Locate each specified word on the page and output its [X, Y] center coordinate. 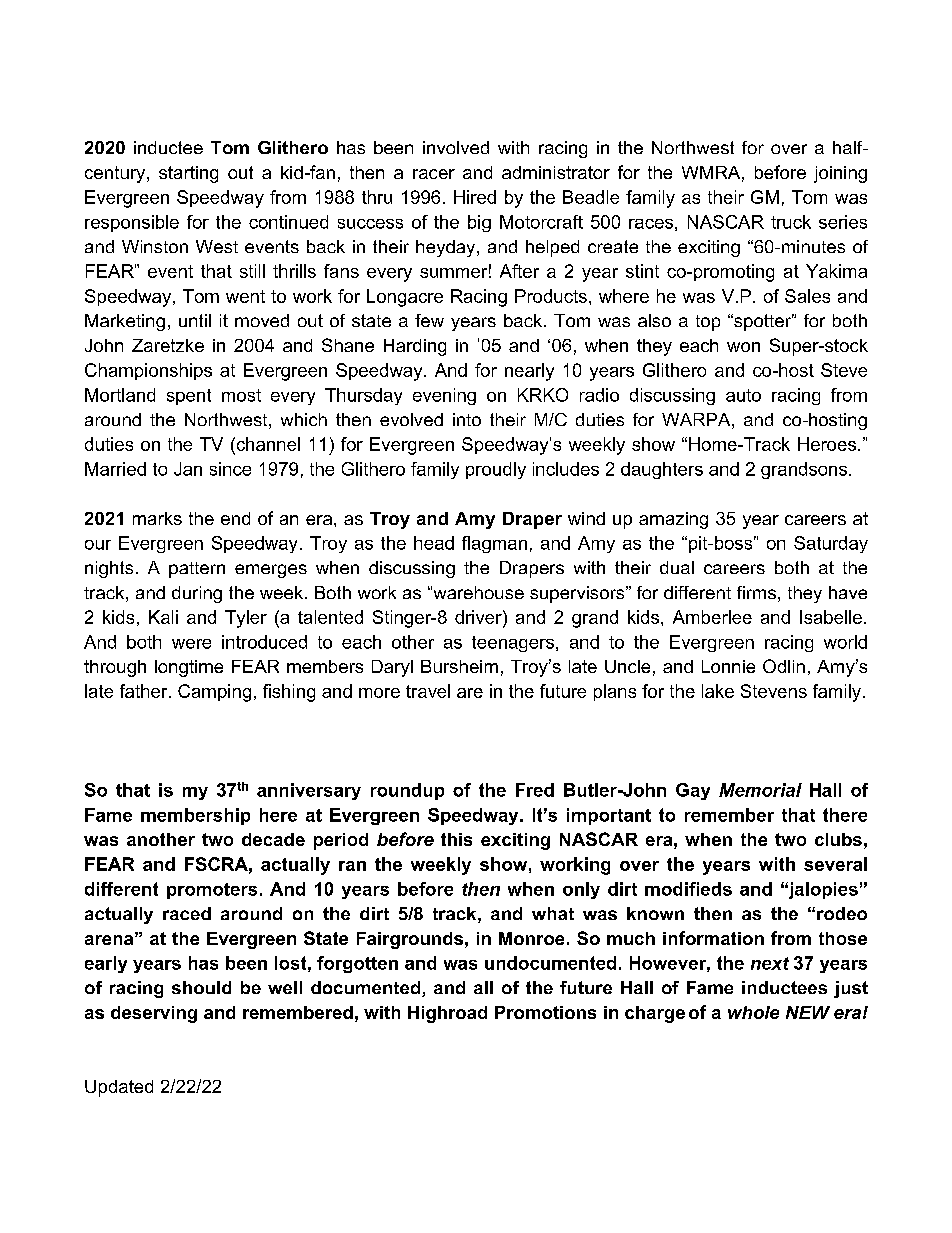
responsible [132, 223]
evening [444, 396]
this [456, 839]
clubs [838, 839]
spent [189, 397]
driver [479, 617]
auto [743, 395]
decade [273, 839]
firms [756, 592]
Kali [163, 617]
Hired [475, 197]
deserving [154, 1014]
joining [840, 174]
